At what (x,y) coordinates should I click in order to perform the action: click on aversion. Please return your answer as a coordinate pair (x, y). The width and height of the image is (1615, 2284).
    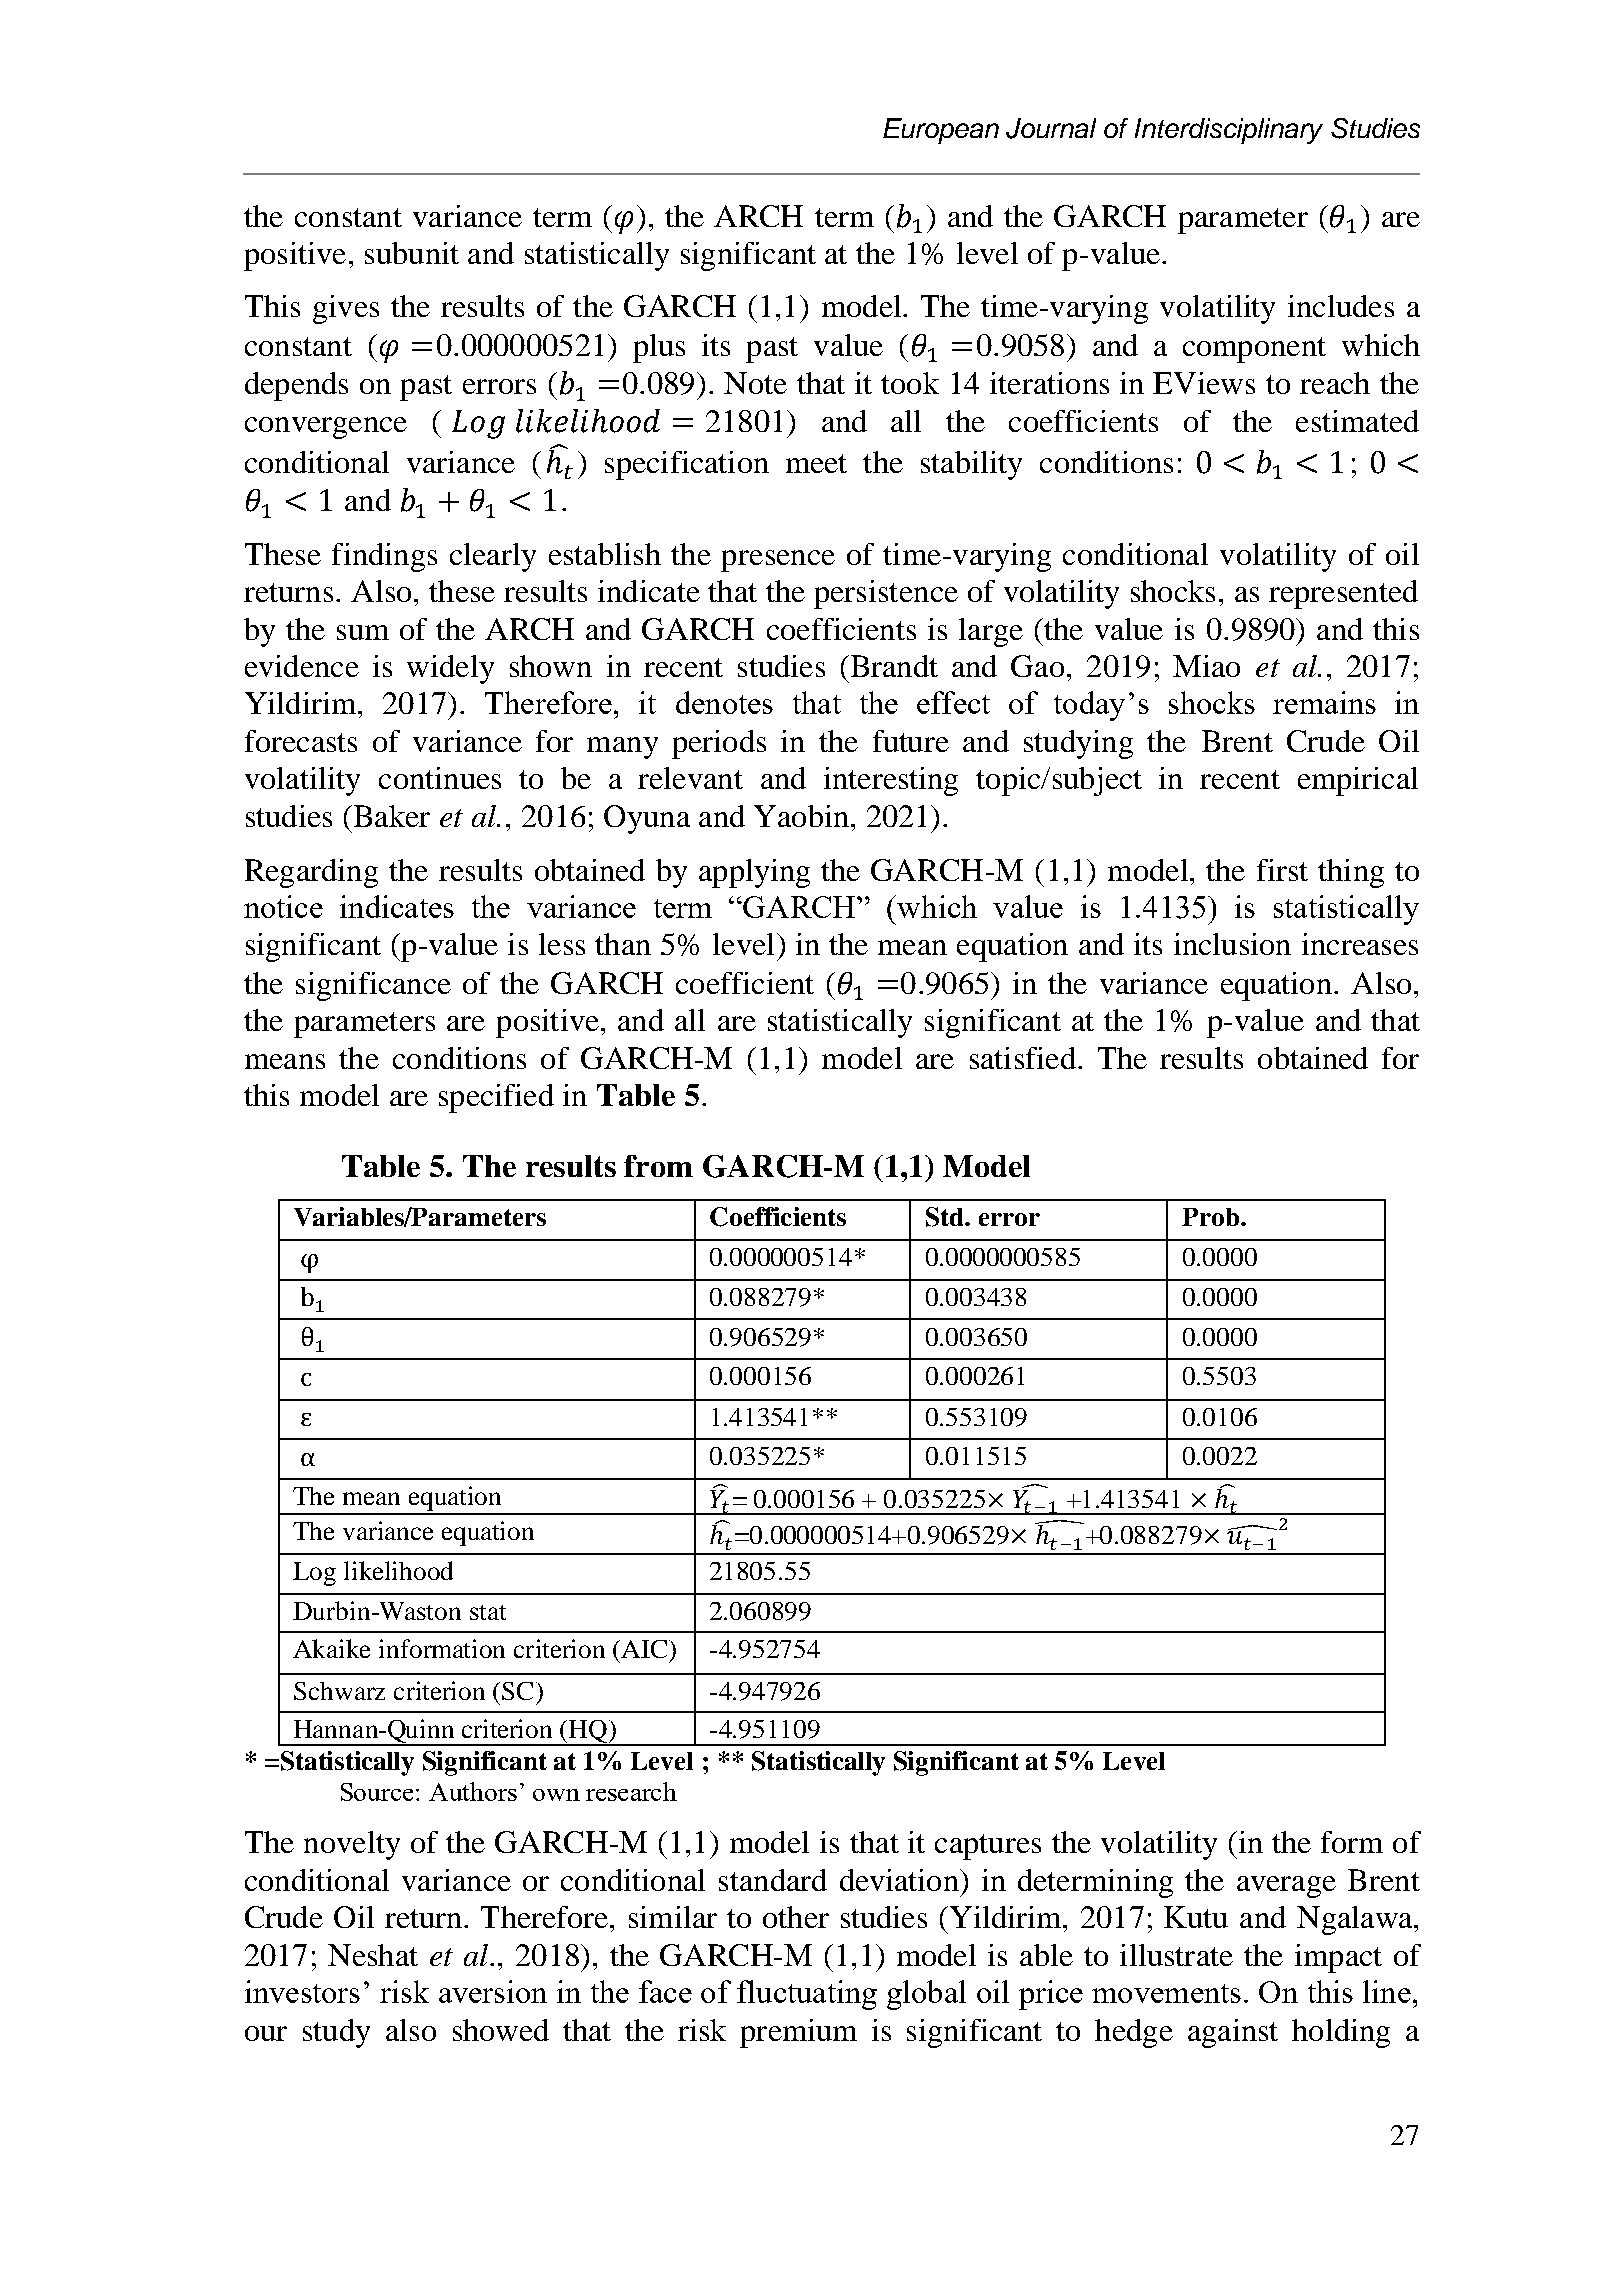
    Looking at the image, I should click on (493, 1991).
